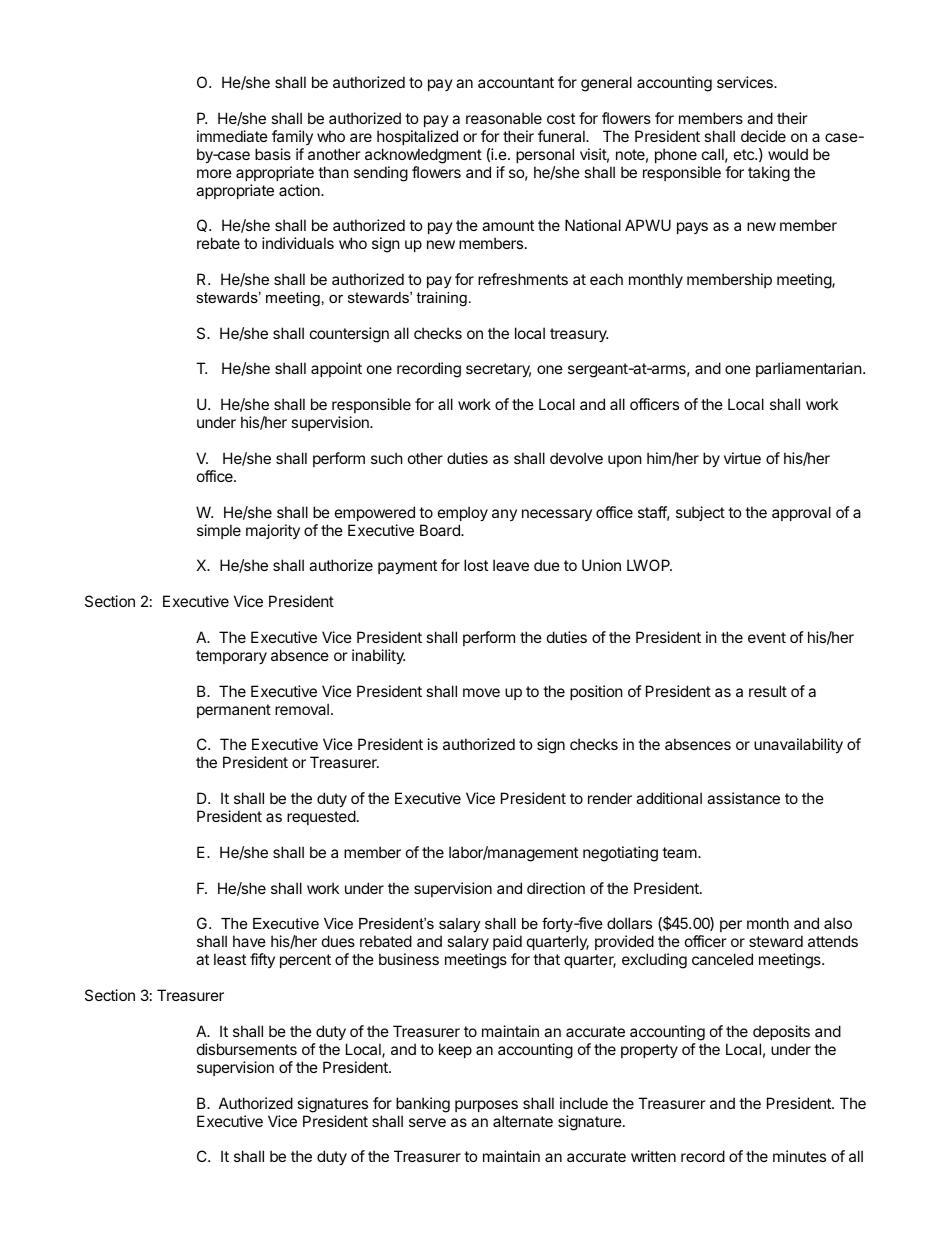 This document has height=1233, width=952. Describe the element at coordinates (247, 1049) in the document. I see `disbursements` at that location.
